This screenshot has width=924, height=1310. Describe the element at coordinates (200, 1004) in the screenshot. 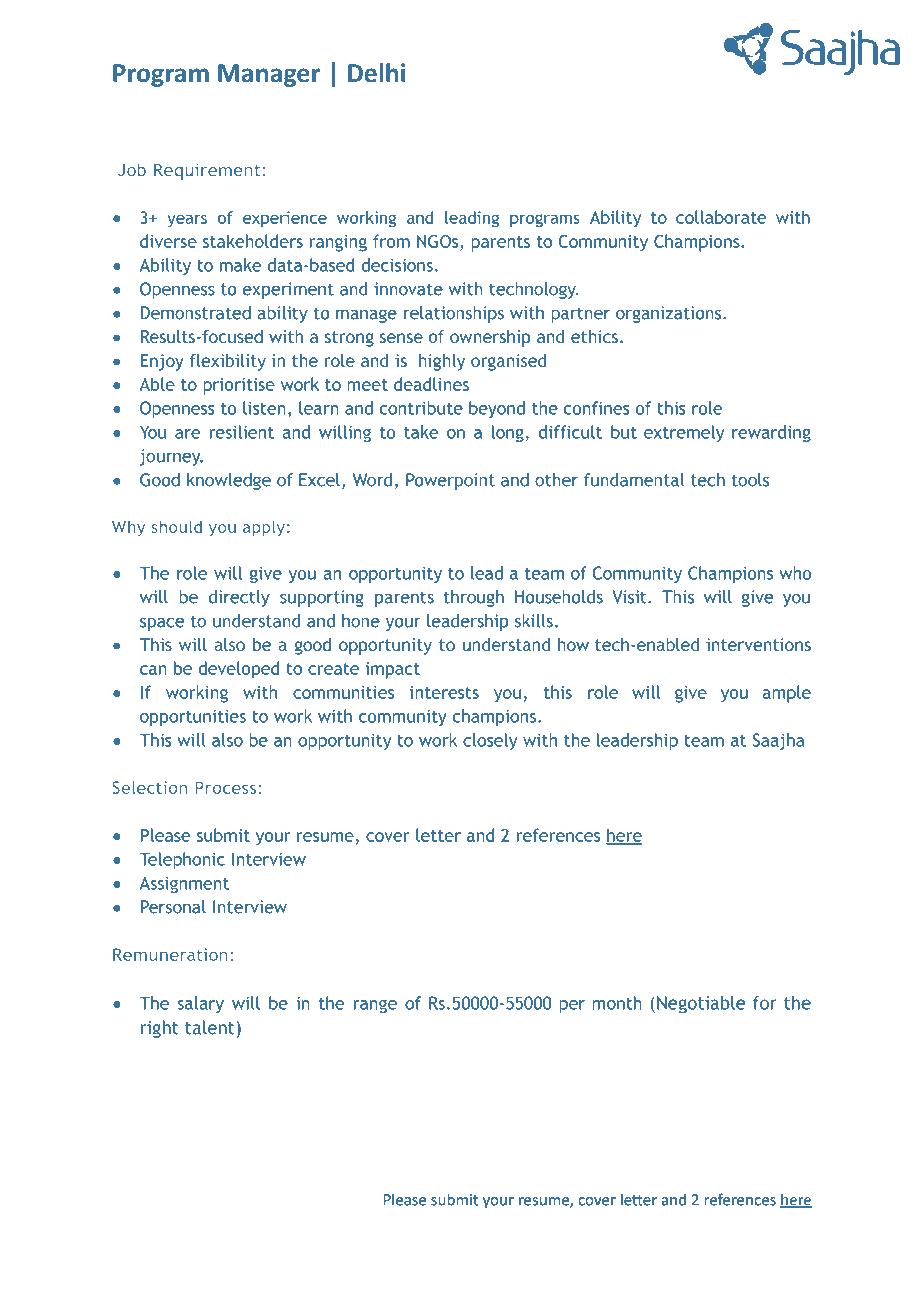

I see `salary` at that location.
